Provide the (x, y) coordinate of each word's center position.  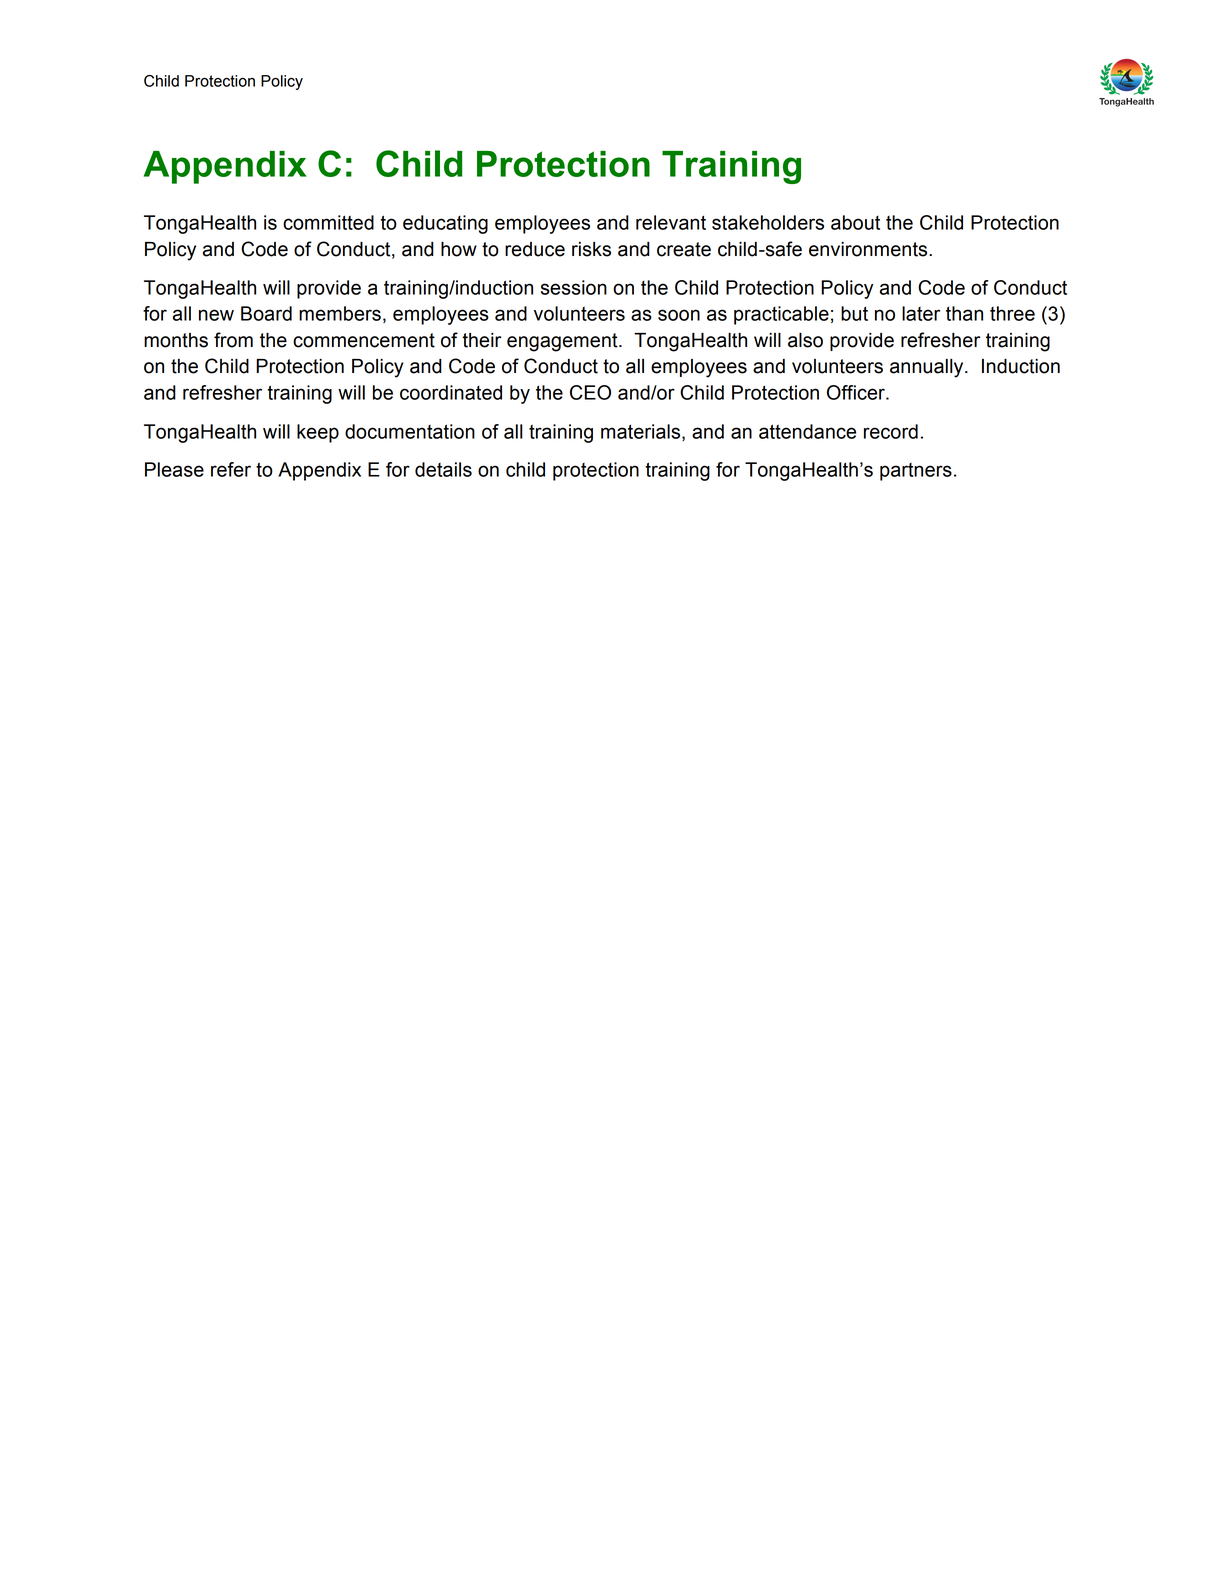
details (443, 469)
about (855, 222)
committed (328, 222)
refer (231, 469)
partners (916, 472)
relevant (671, 222)
